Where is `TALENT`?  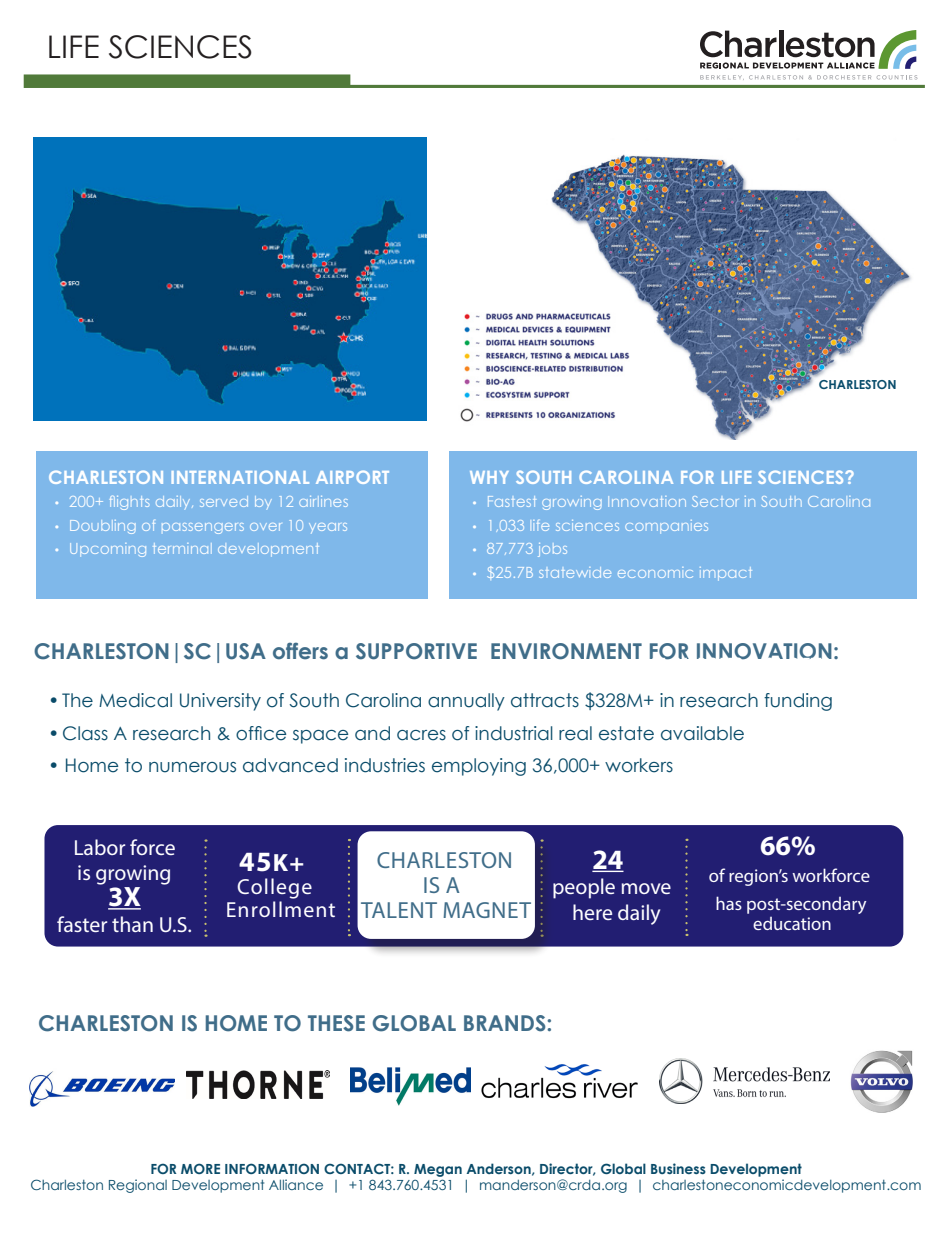
TALENT is located at coordinates (399, 910).
